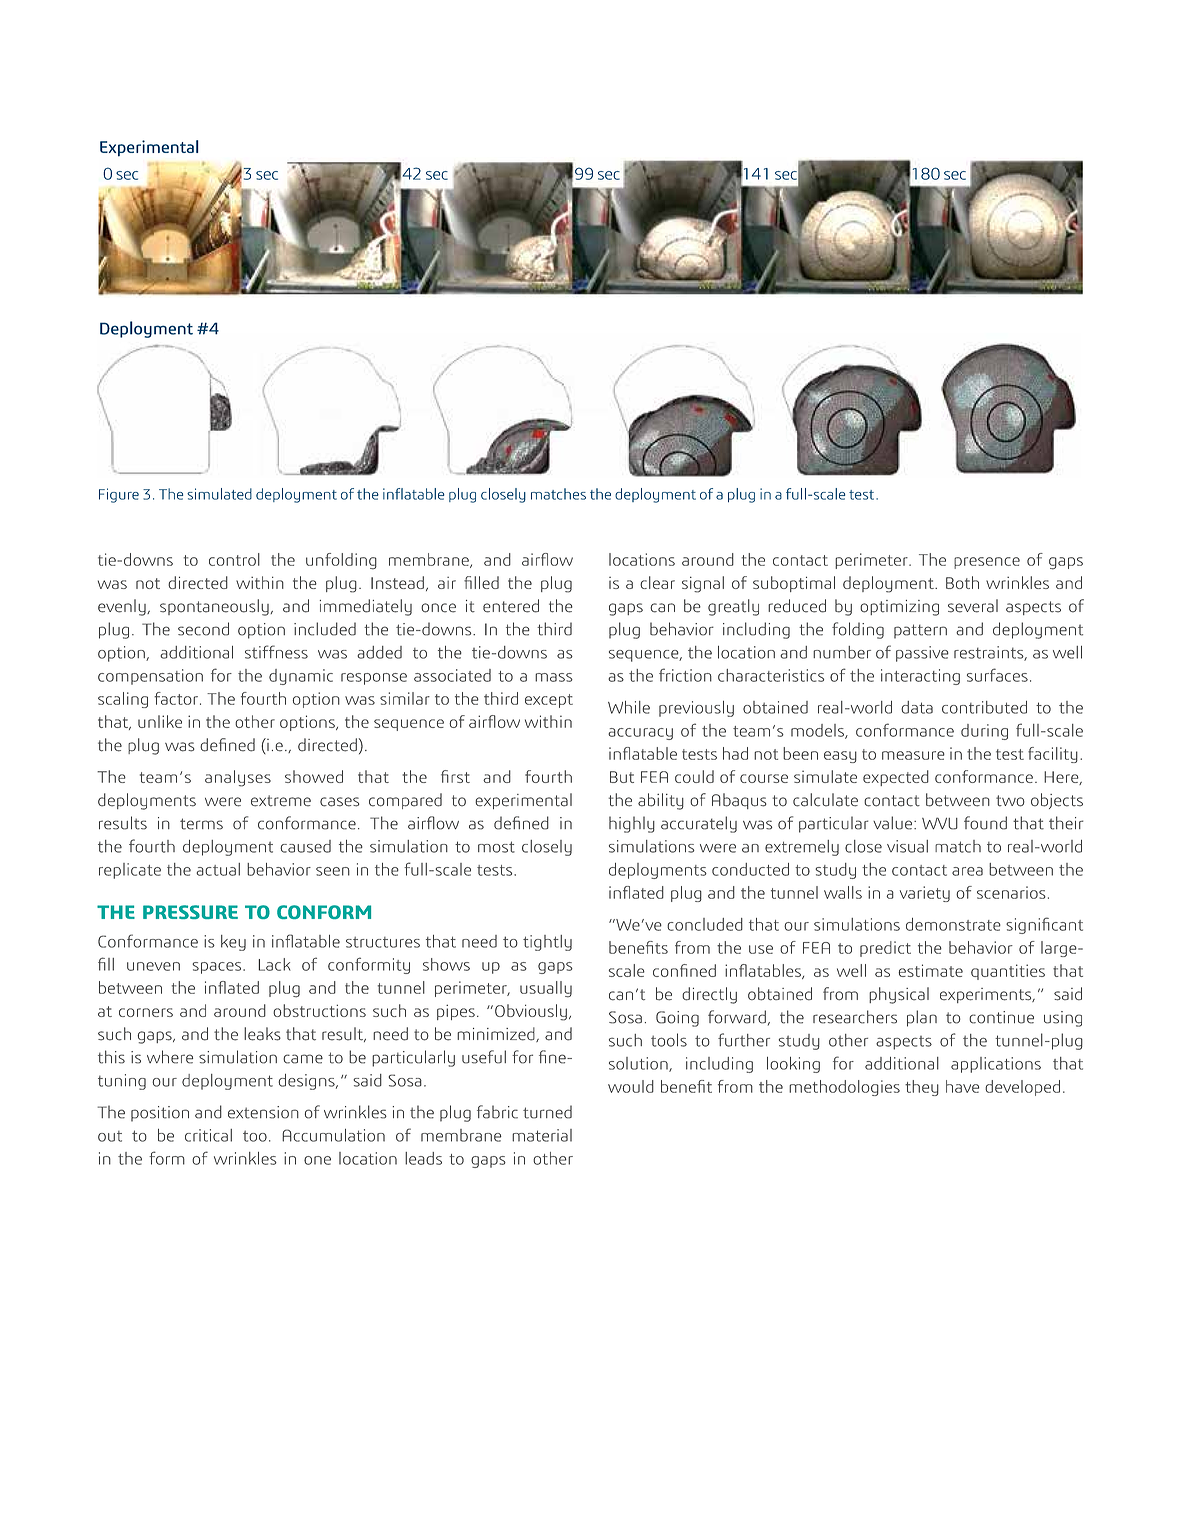 This screenshot has width=1181, height=1529. Describe the element at coordinates (940, 823) in the screenshot. I see `WVU` at that location.
